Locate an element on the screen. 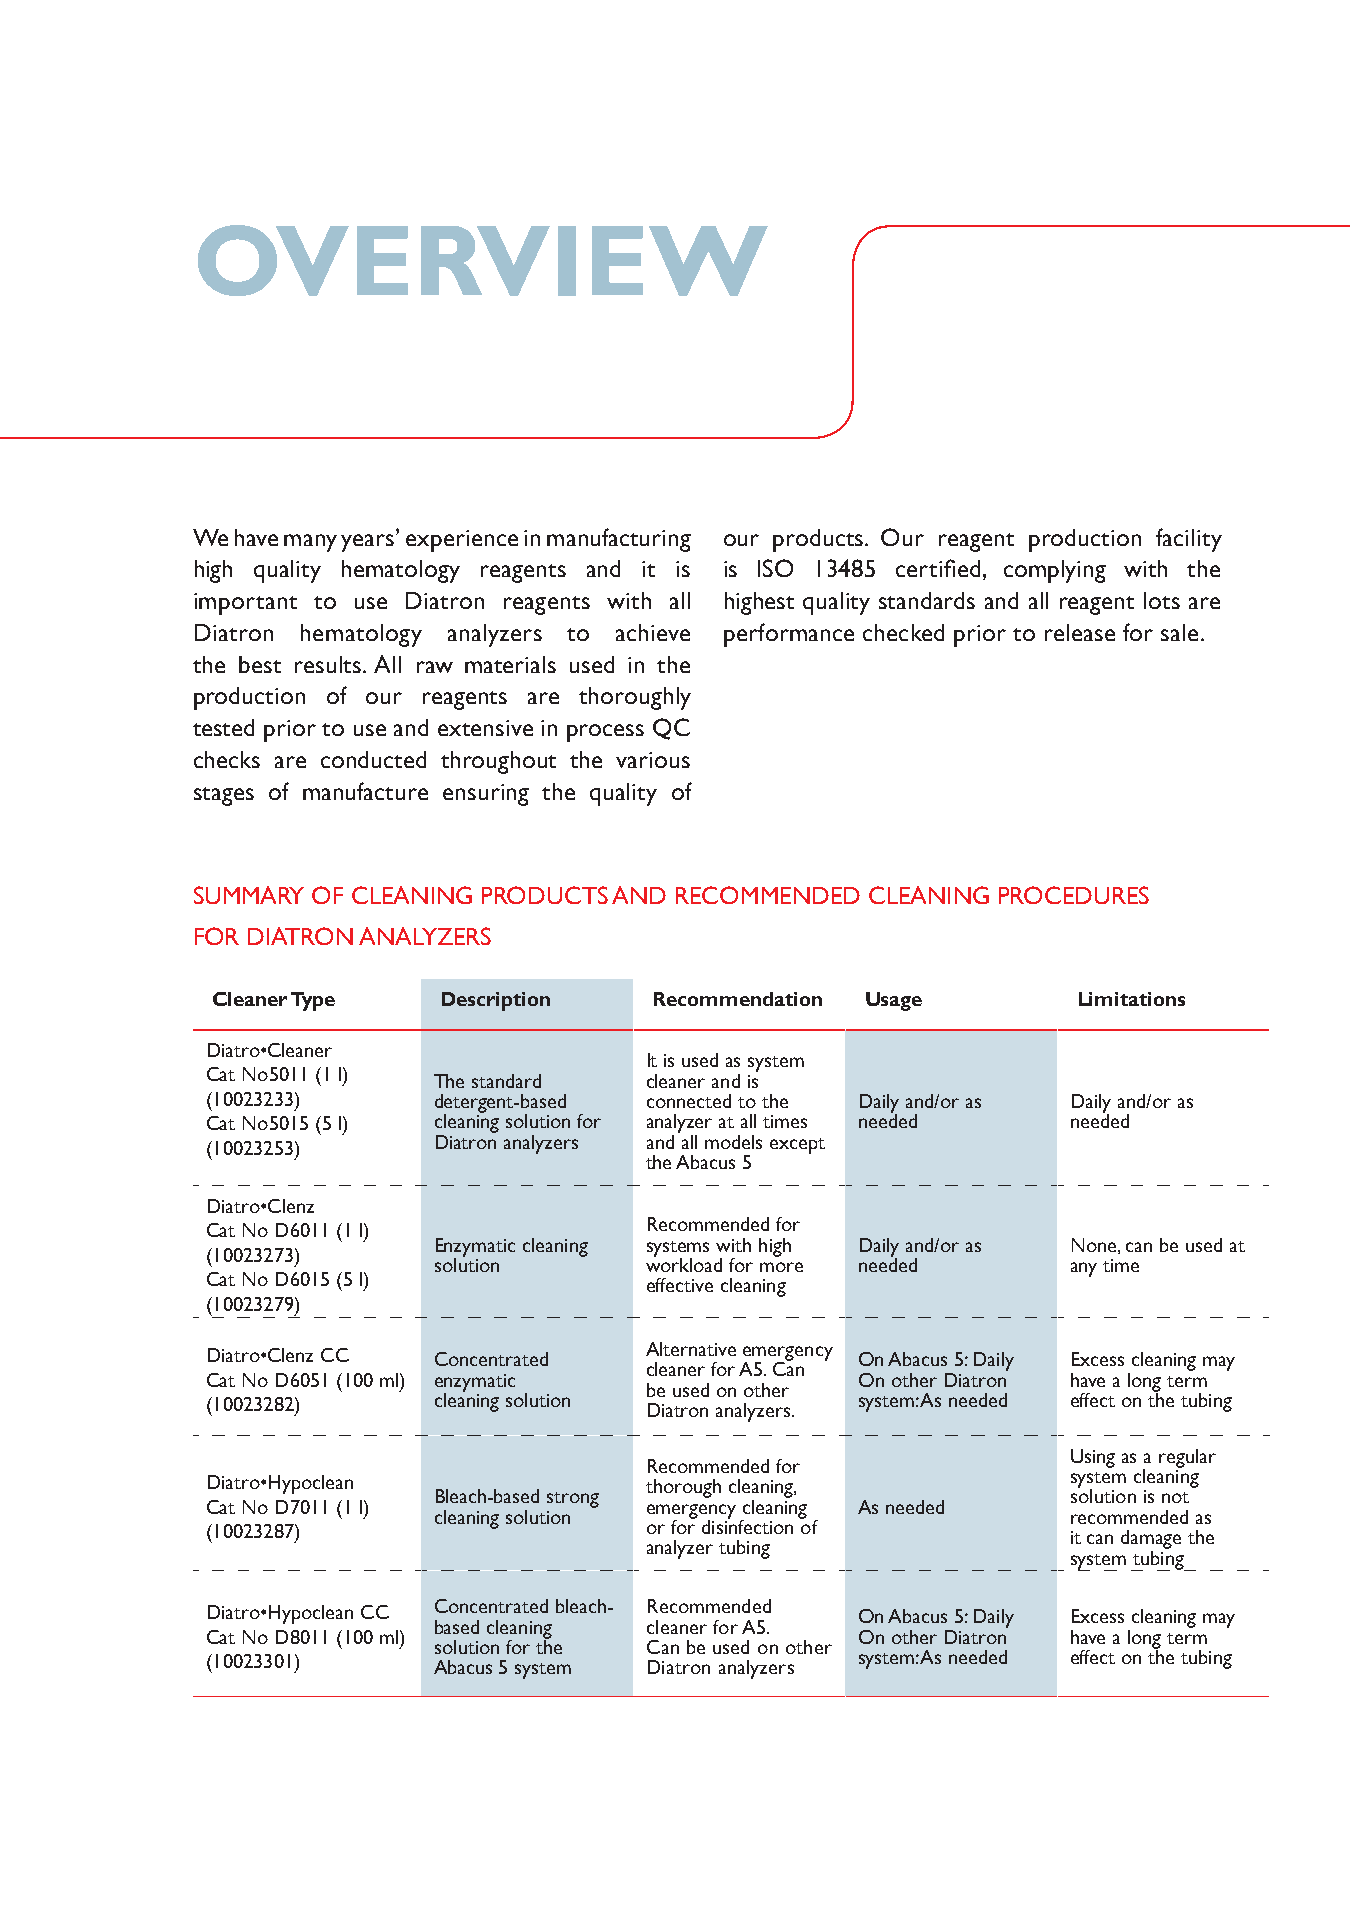 This screenshot has height=1909, width=1350. Type is located at coordinates (313, 1001).
